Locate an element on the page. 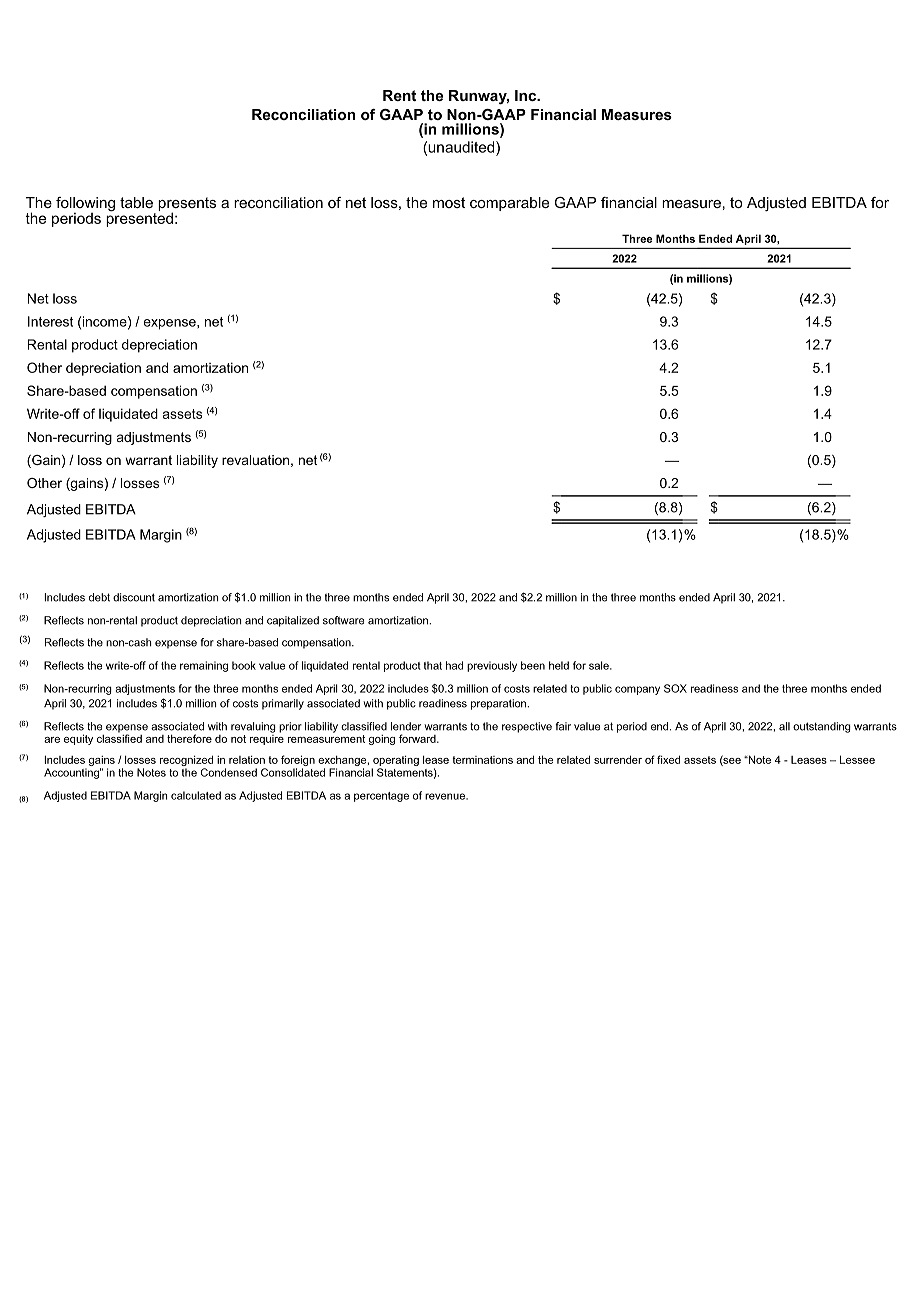 This page has height=1308, width=924. SOX is located at coordinates (675, 688).
